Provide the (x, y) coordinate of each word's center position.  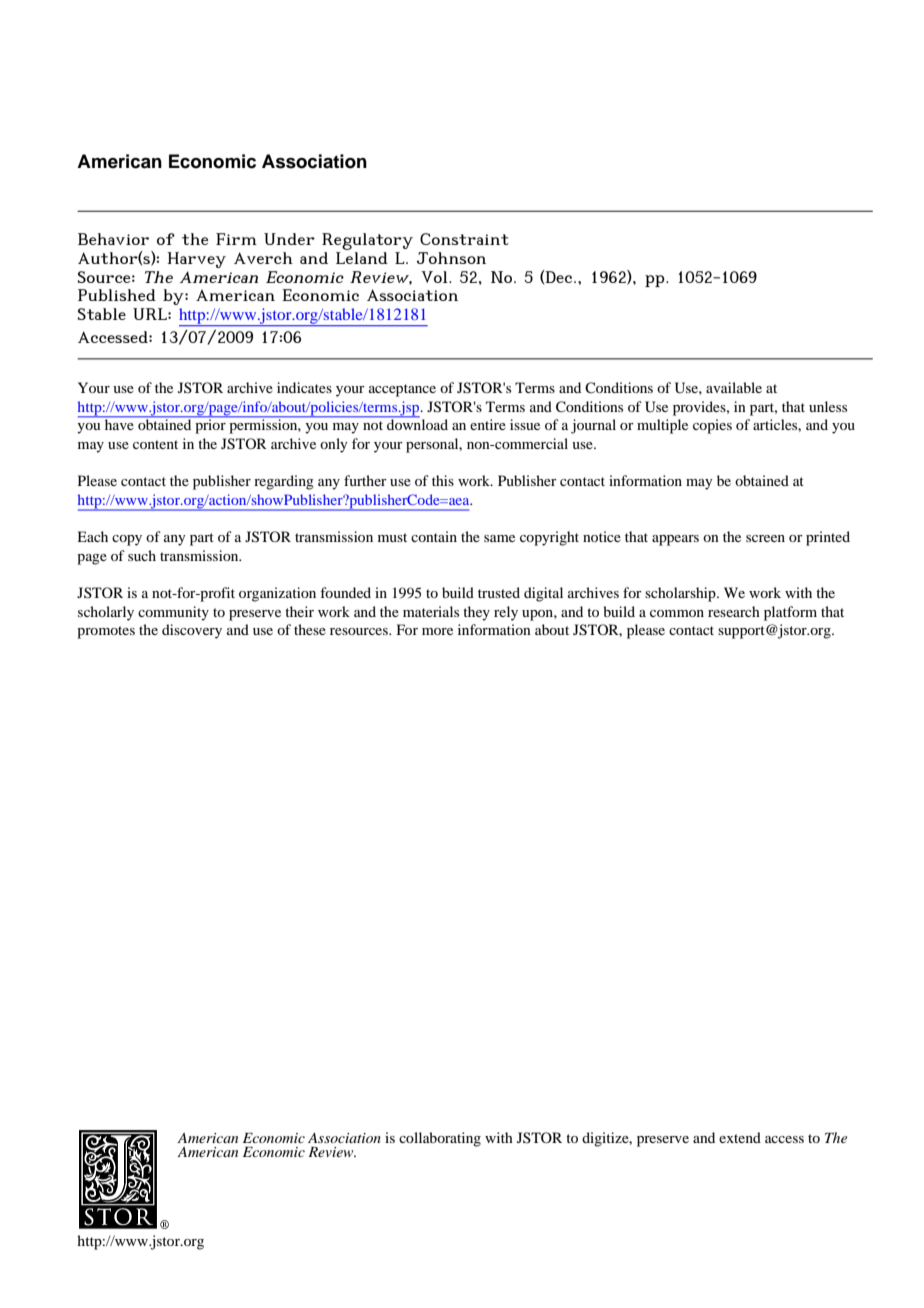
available (734, 387)
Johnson (451, 258)
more (437, 631)
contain (434, 536)
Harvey (196, 260)
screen (765, 538)
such (142, 555)
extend (740, 1137)
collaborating (440, 1139)
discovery (192, 631)
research (734, 611)
